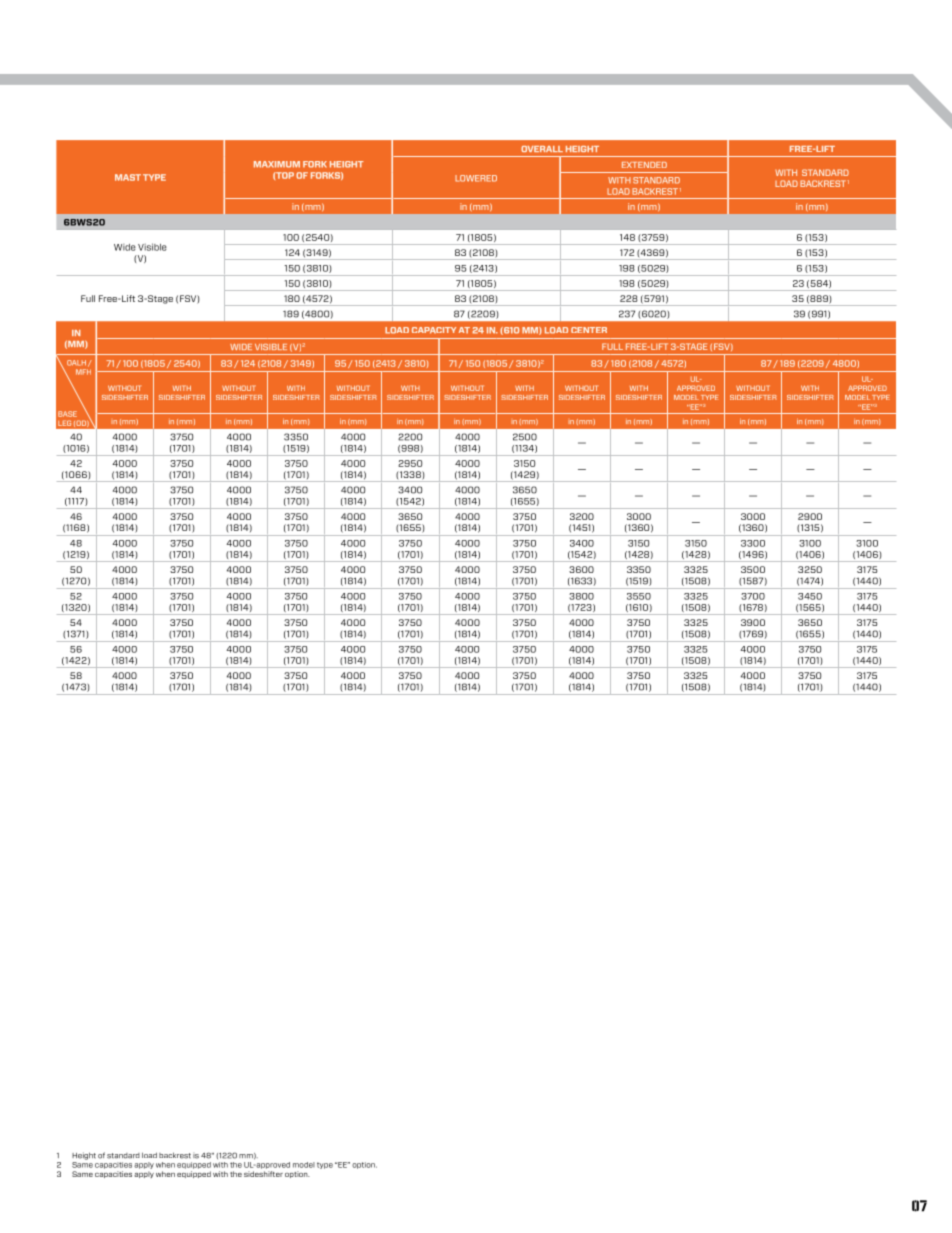 The height and width of the screenshot is (1233, 952). Describe the element at coordinates (476, 178) in the screenshot. I see `LOWERED` at that location.
